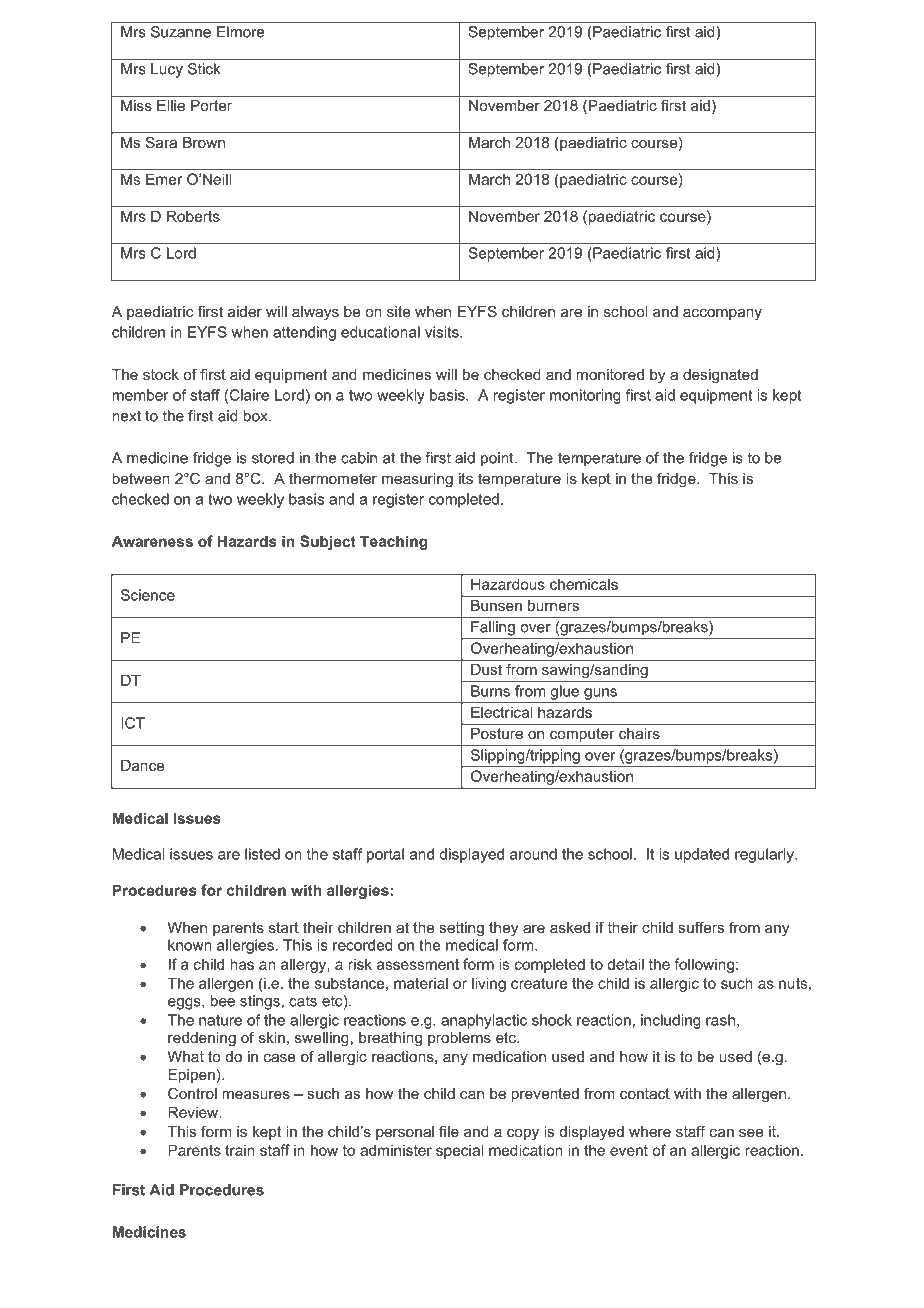 The height and width of the screenshot is (1308, 924). Describe the element at coordinates (204, 69) in the screenshot. I see `Stick` at that location.
